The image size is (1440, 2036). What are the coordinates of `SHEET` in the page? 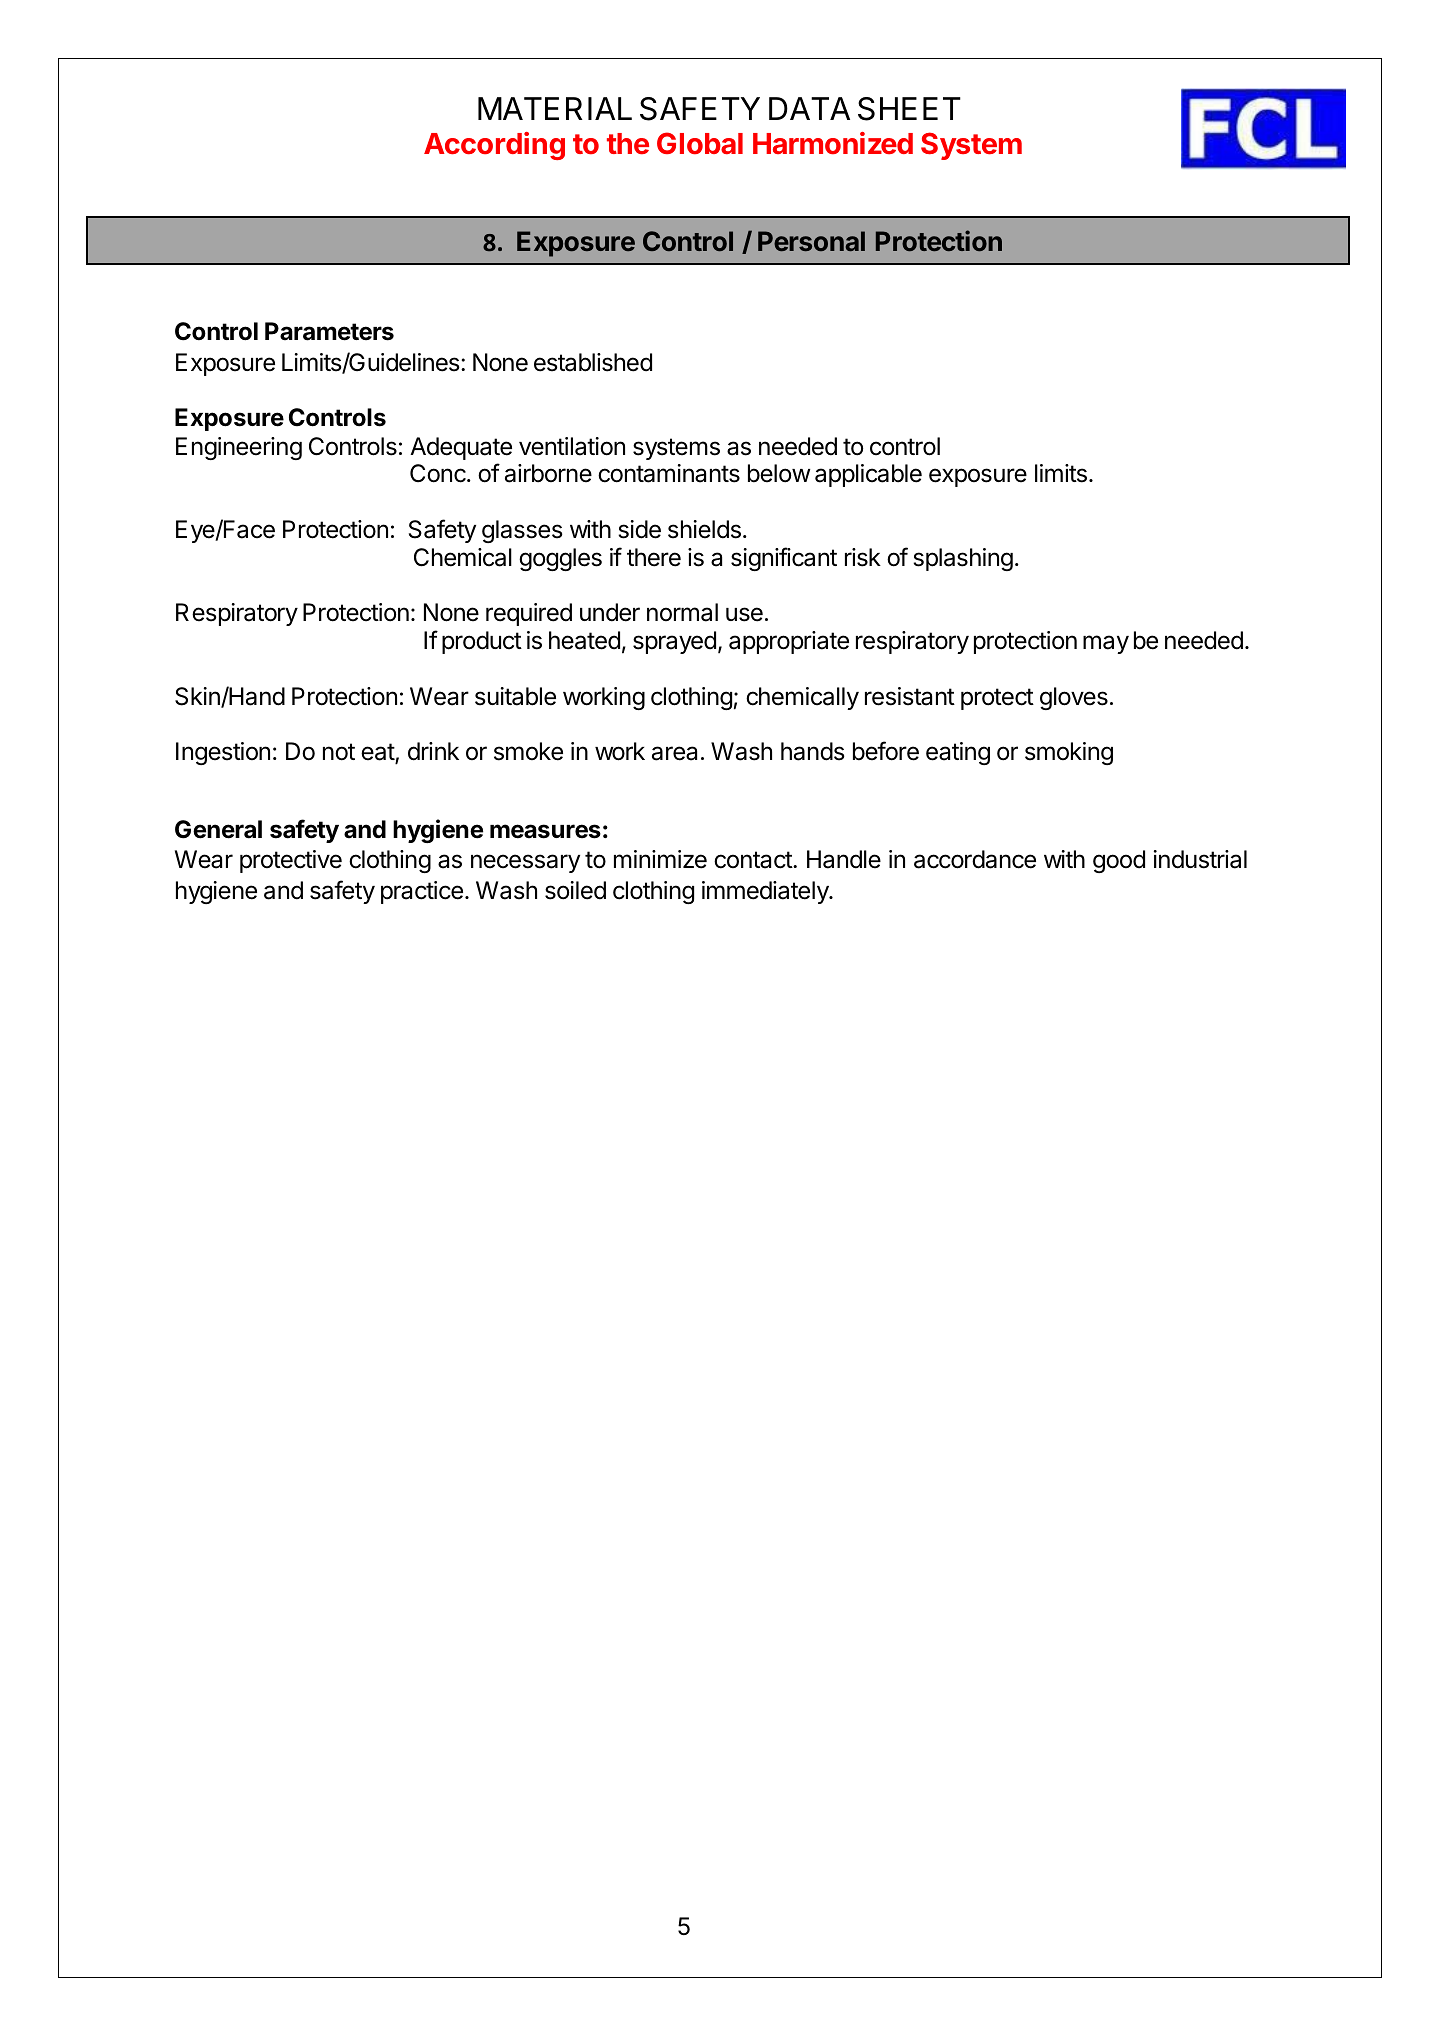 It's located at (909, 109).
